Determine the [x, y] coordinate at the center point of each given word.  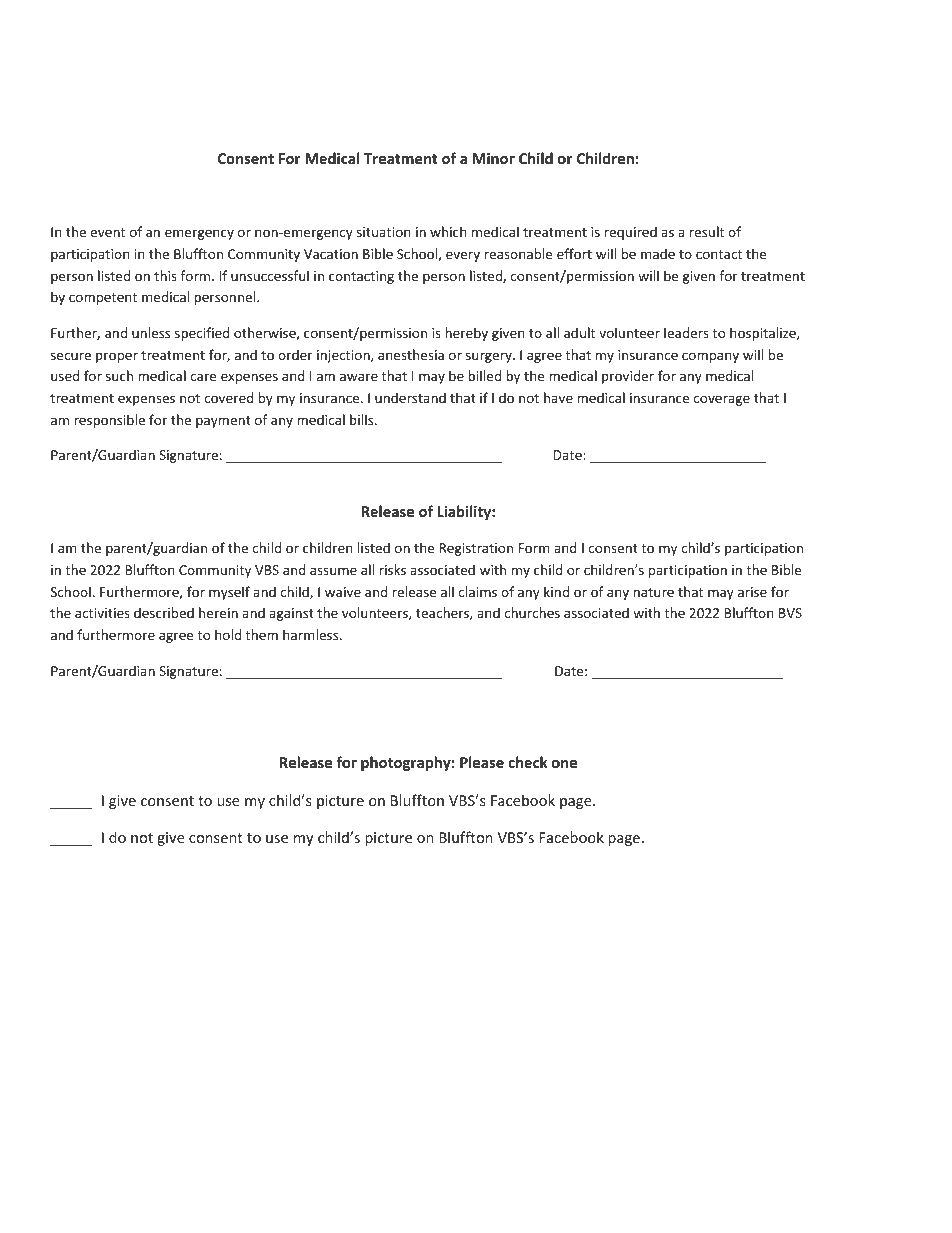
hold [228, 634]
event [107, 232]
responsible [109, 421]
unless [151, 332]
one [564, 764]
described [164, 612]
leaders [686, 332]
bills [363, 419]
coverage [722, 400]
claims [478, 591]
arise [752, 592]
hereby [466, 334]
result [707, 231]
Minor [494, 158]
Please [482, 762]
